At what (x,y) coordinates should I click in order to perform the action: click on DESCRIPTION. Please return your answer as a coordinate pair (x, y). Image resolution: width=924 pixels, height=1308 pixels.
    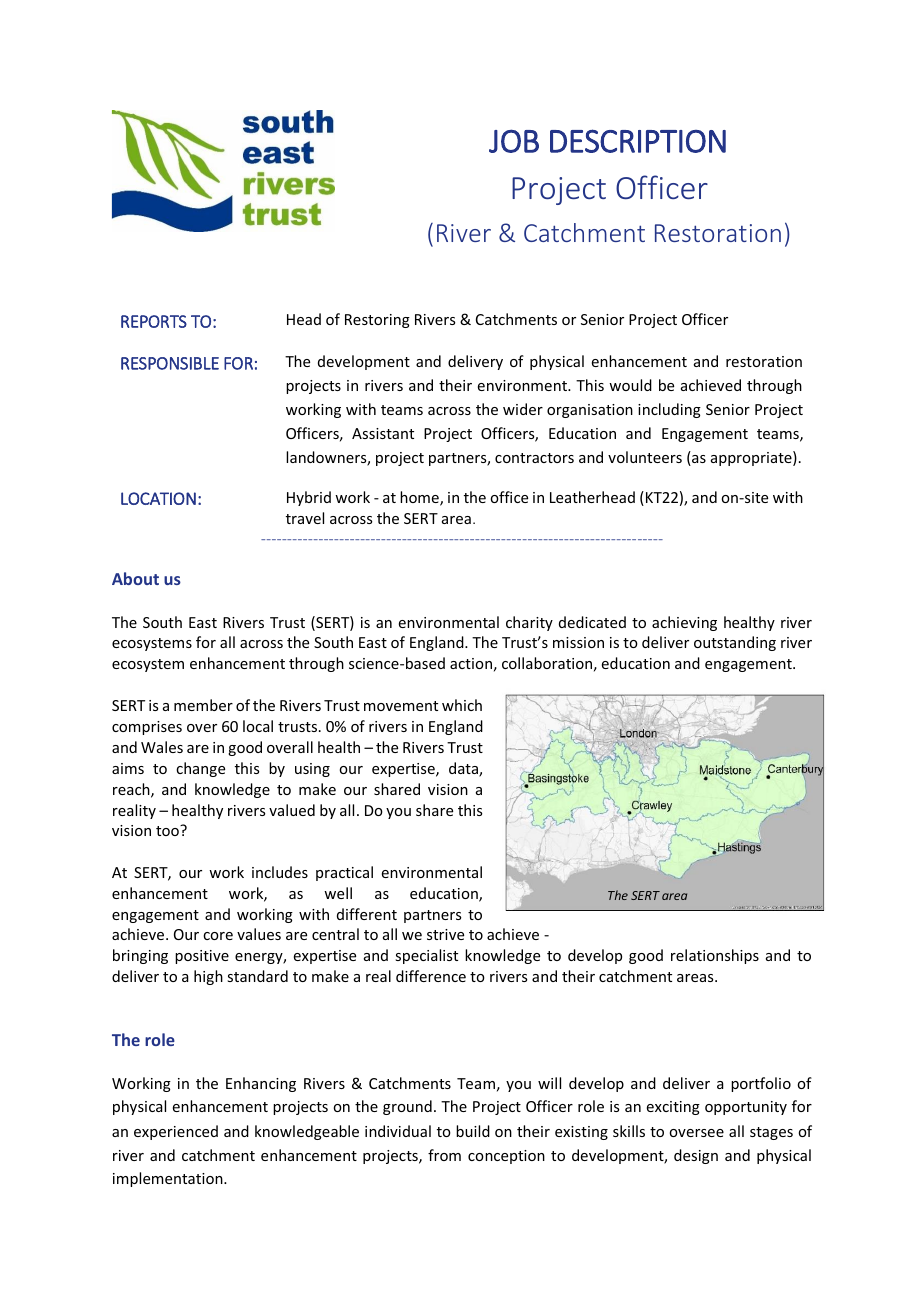
    Looking at the image, I should click on (638, 141).
